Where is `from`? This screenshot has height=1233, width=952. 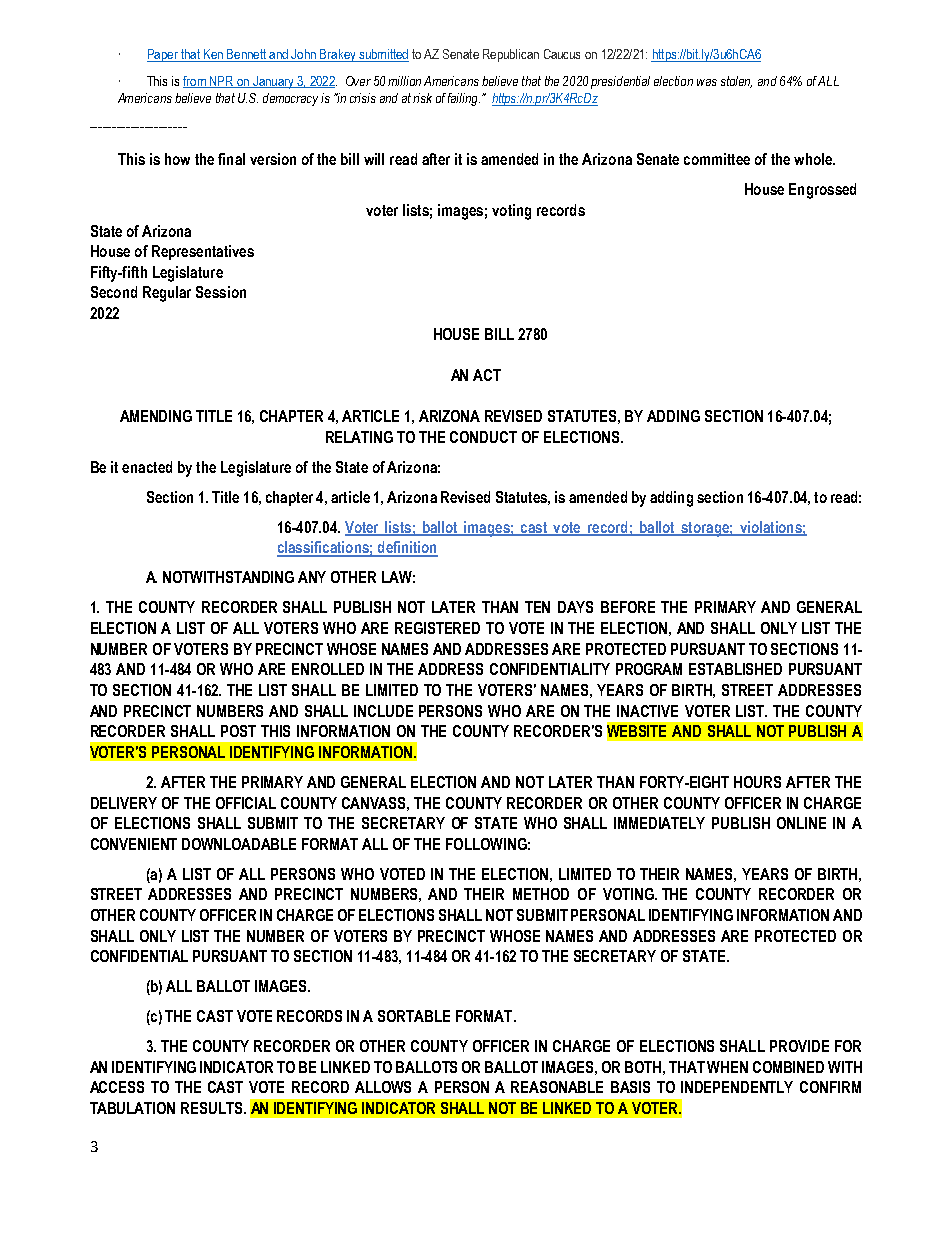
from is located at coordinates (195, 82).
